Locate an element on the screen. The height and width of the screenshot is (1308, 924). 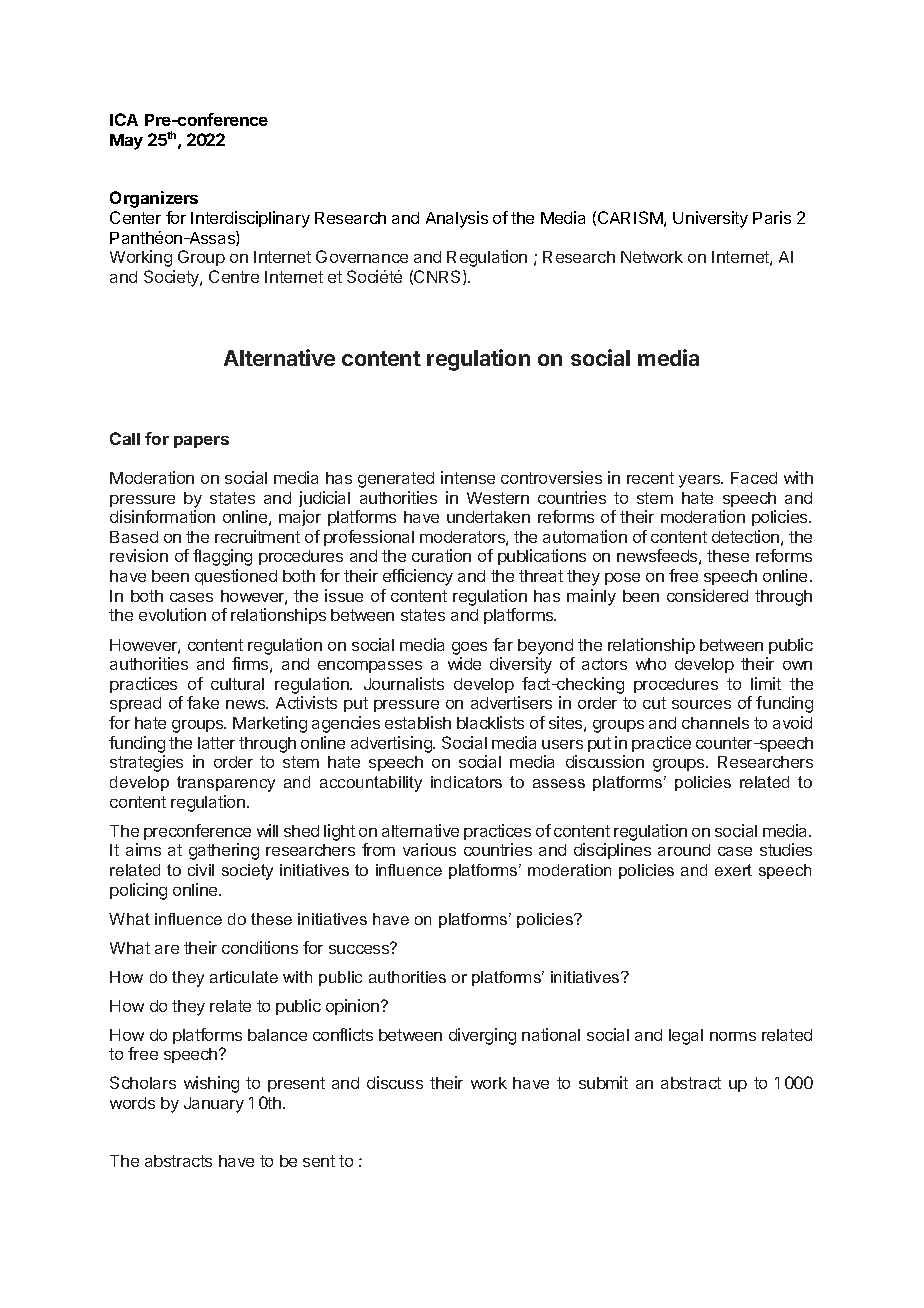
norms is located at coordinates (733, 1036).
